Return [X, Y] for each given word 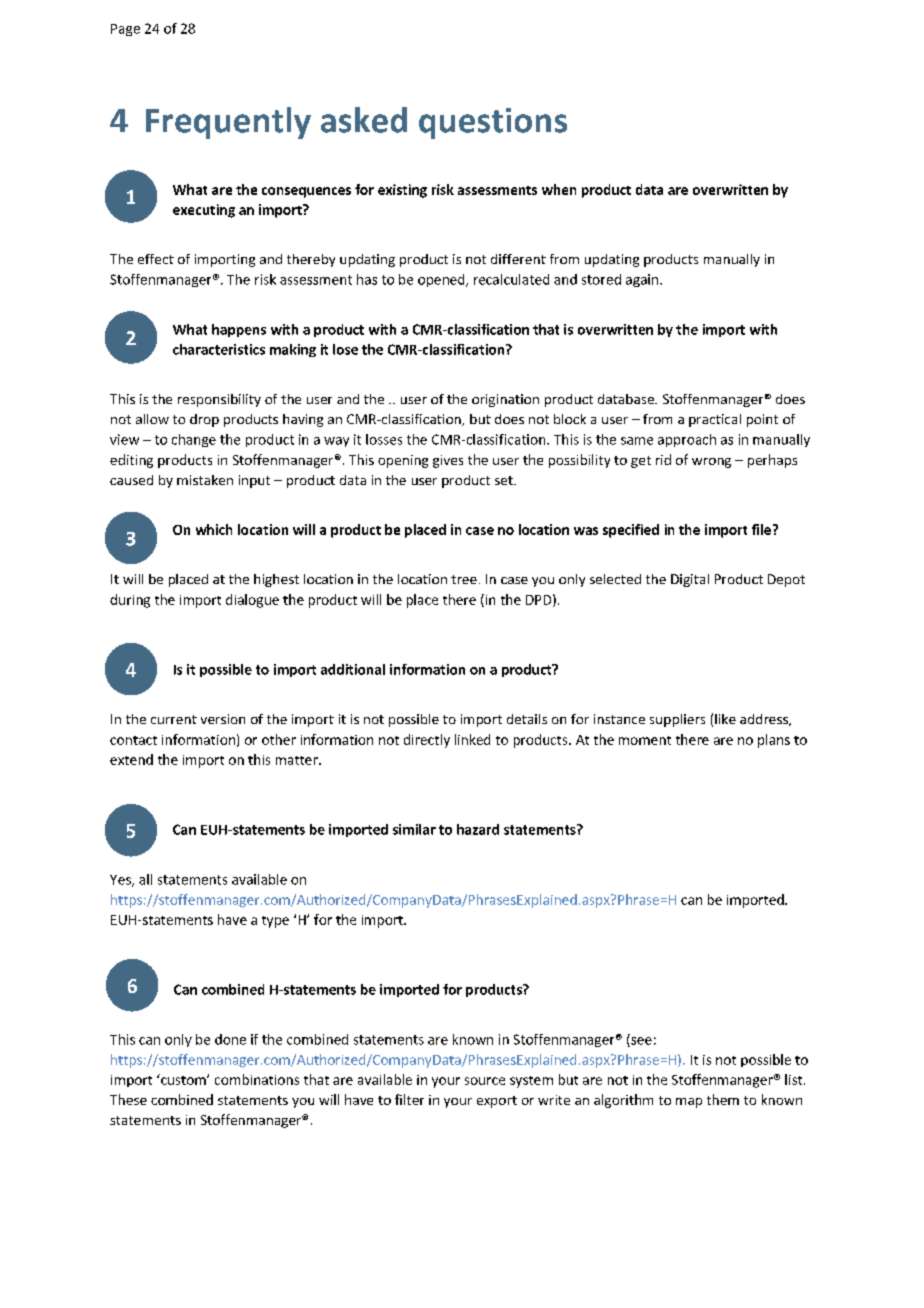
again [643, 280]
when [559, 189]
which [214, 529]
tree [464, 579]
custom [183, 1079]
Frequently [228, 123]
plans [774, 741]
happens [239, 330]
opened [442, 280]
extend [131, 759]
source [485, 1081]
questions [493, 123]
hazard [478, 829]
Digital [690, 580]
